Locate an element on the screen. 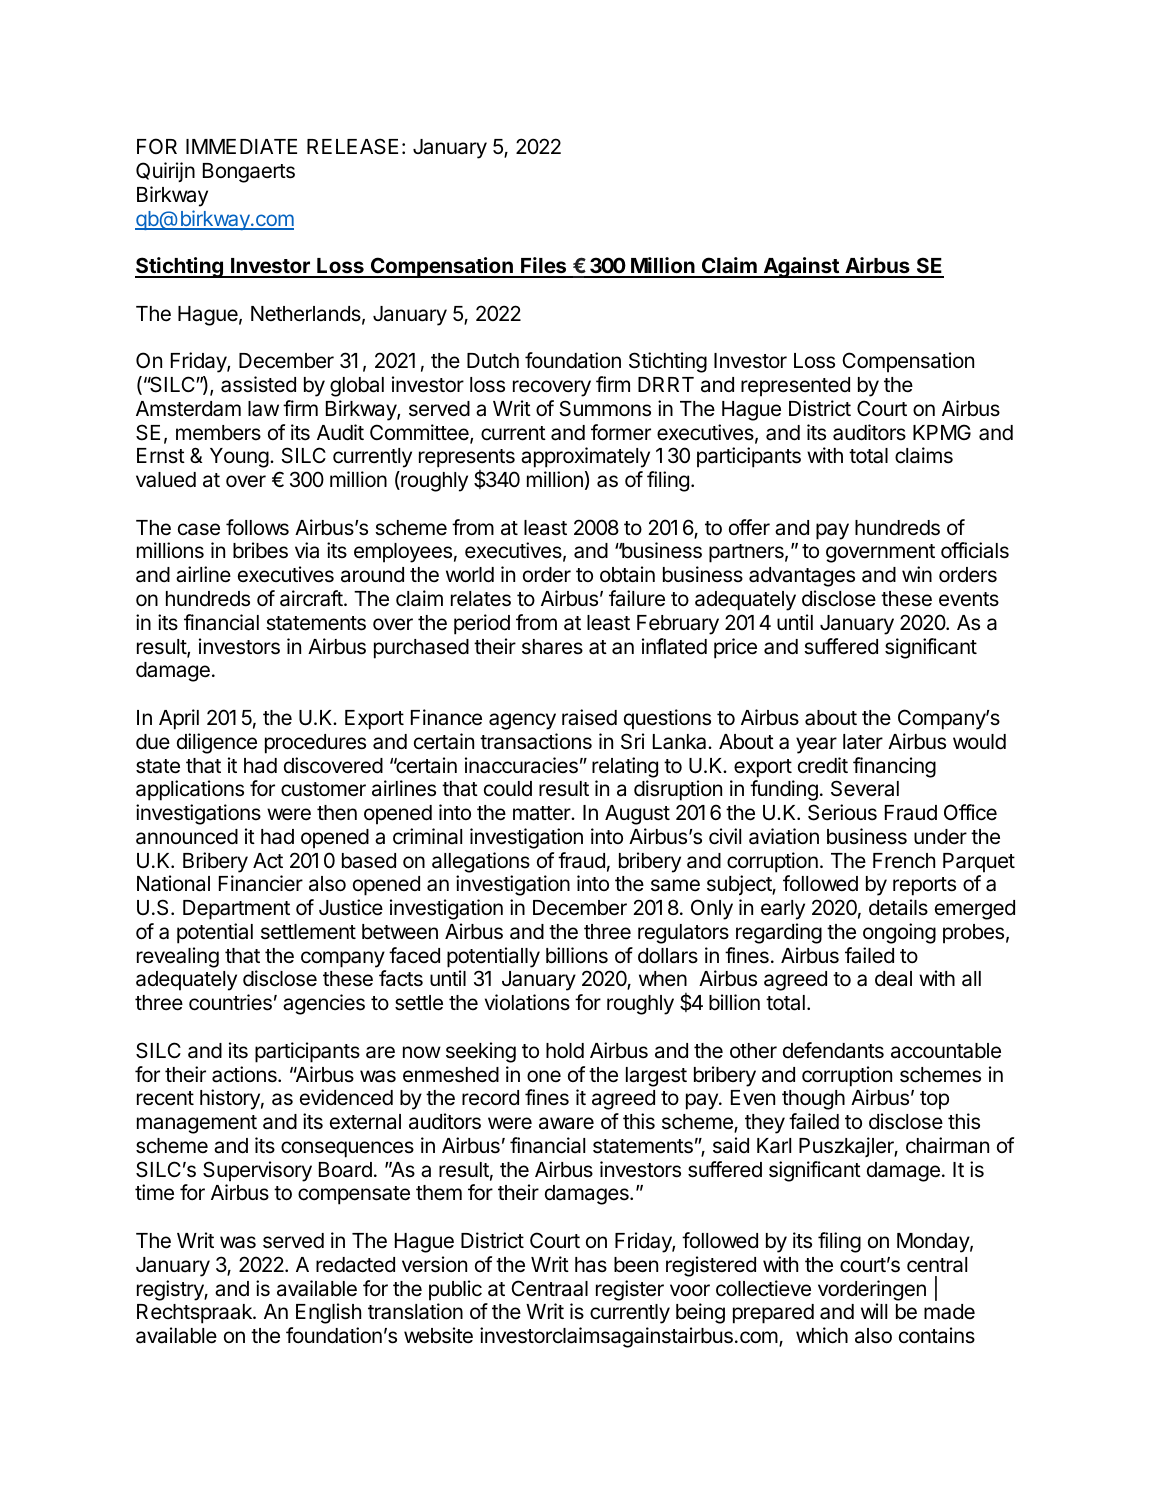 The image size is (1151, 1489). diligence is located at coordinates (217, 743).
